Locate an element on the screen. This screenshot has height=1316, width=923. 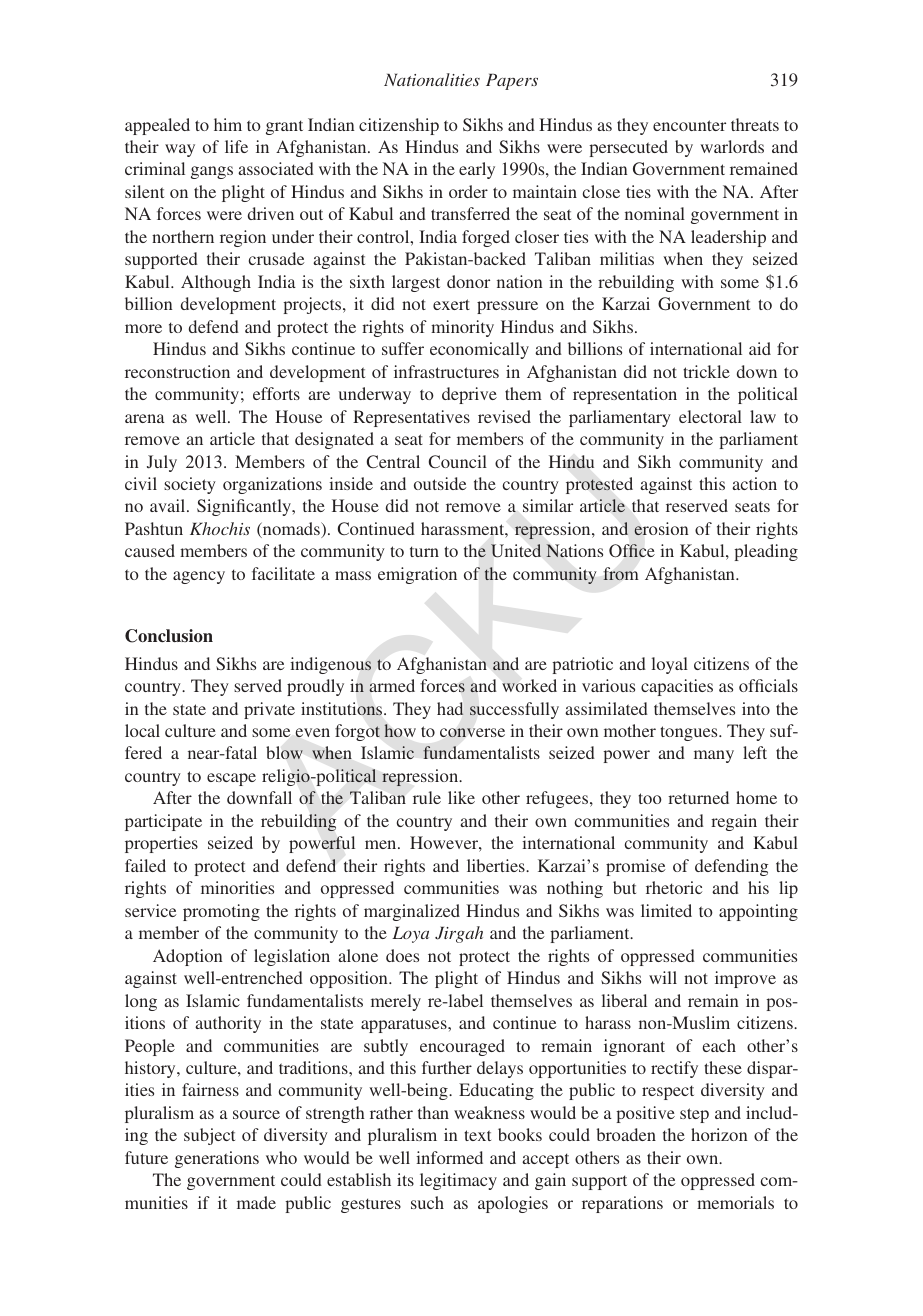
trickle is located at coordinates (706, 371).
